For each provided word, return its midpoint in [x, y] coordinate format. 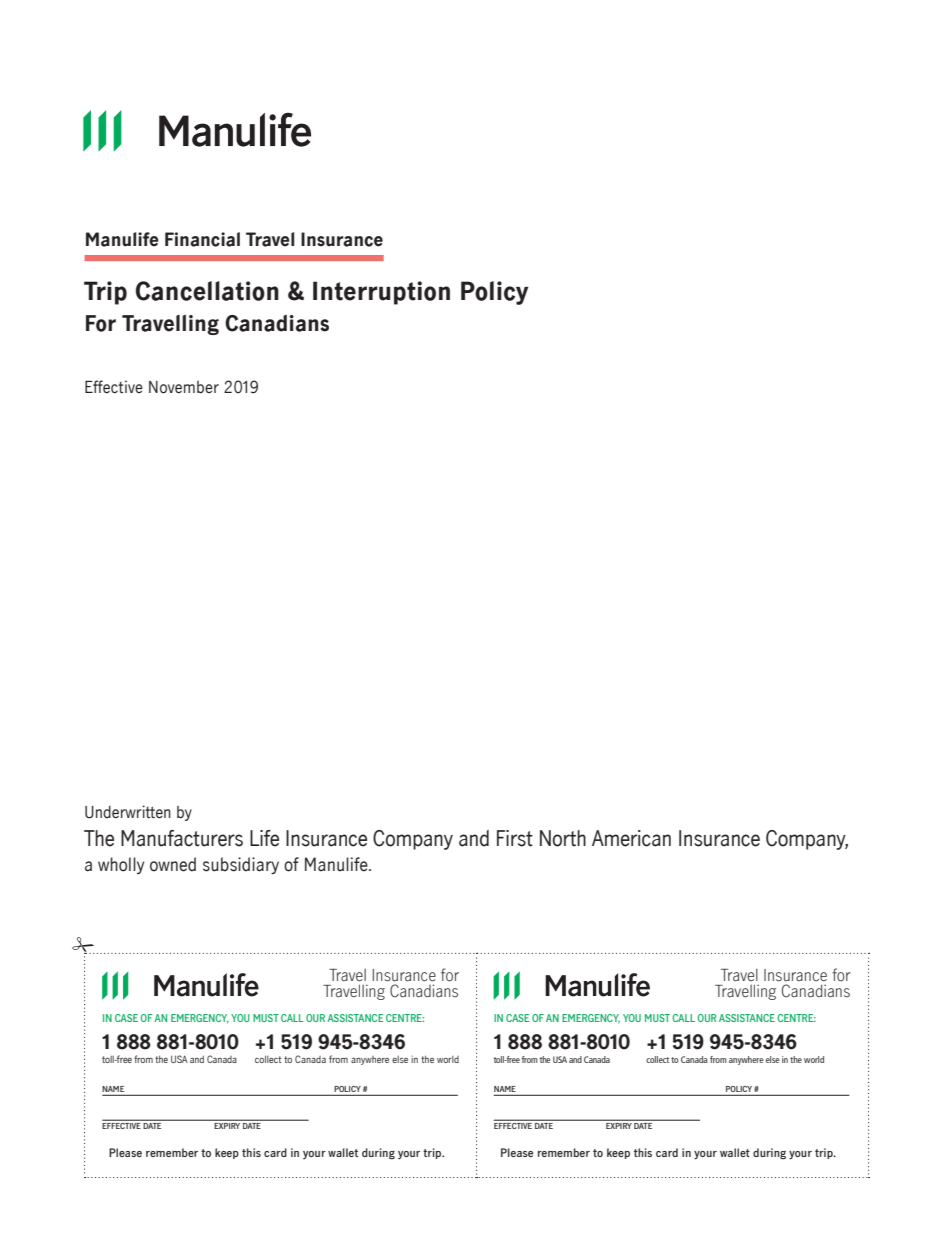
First [515, 838]
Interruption [381, 293]
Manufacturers [182, 838]
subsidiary [241, 865]
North [563, 838]
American [631, 838]
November [184, 387]
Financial [202, 239]
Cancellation [207, 291]
